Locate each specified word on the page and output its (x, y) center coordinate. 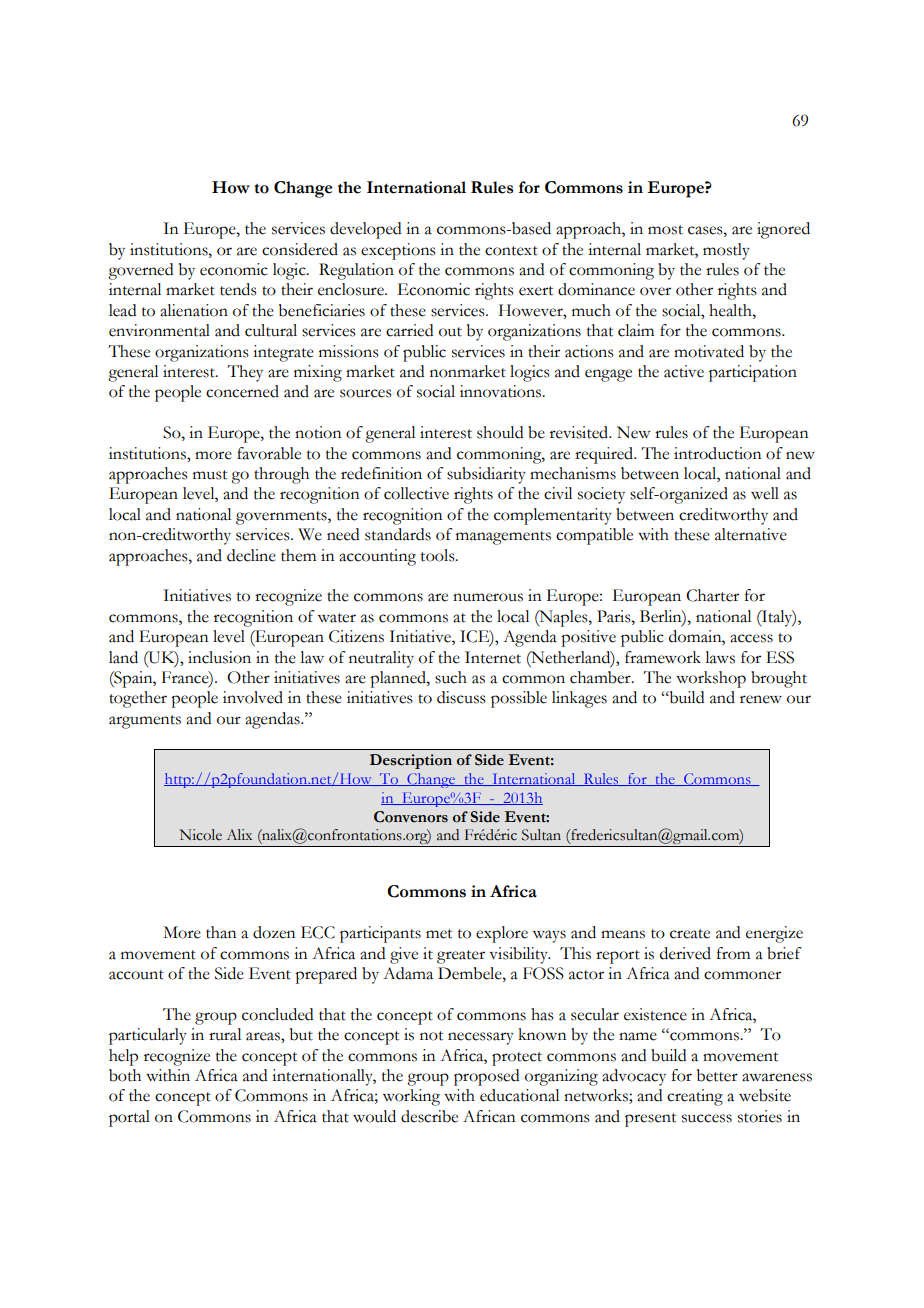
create (690, 934)
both (125, 1075)
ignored (783, 230)
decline (251, 555)
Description (411, 761)
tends (238, 289)
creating (695, 1097)
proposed (487, 1077)
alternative (751, 534)
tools (439, 555)
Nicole (201, 835)
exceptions (398, 251)
